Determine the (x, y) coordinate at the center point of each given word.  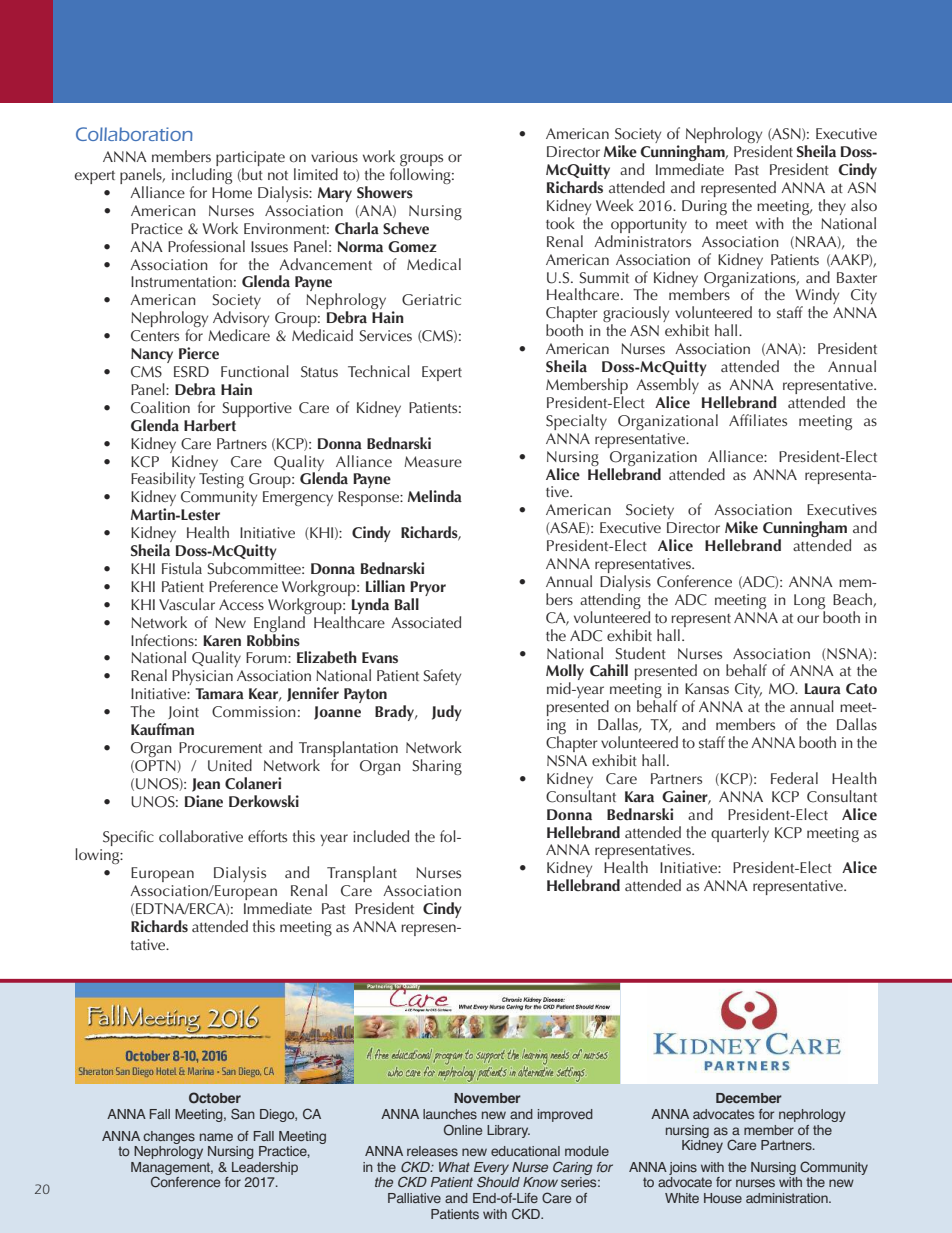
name (216, 1137)
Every (491, 1169)
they (832, 207)
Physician (202, 677)
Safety (442, 677)
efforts (267, 836)
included (381, 836)
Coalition (160, 407)
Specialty (576, 422)
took (560, 223)
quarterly (740, 834)
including (202, 177)
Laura (823, 689)
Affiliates (758, 420)
